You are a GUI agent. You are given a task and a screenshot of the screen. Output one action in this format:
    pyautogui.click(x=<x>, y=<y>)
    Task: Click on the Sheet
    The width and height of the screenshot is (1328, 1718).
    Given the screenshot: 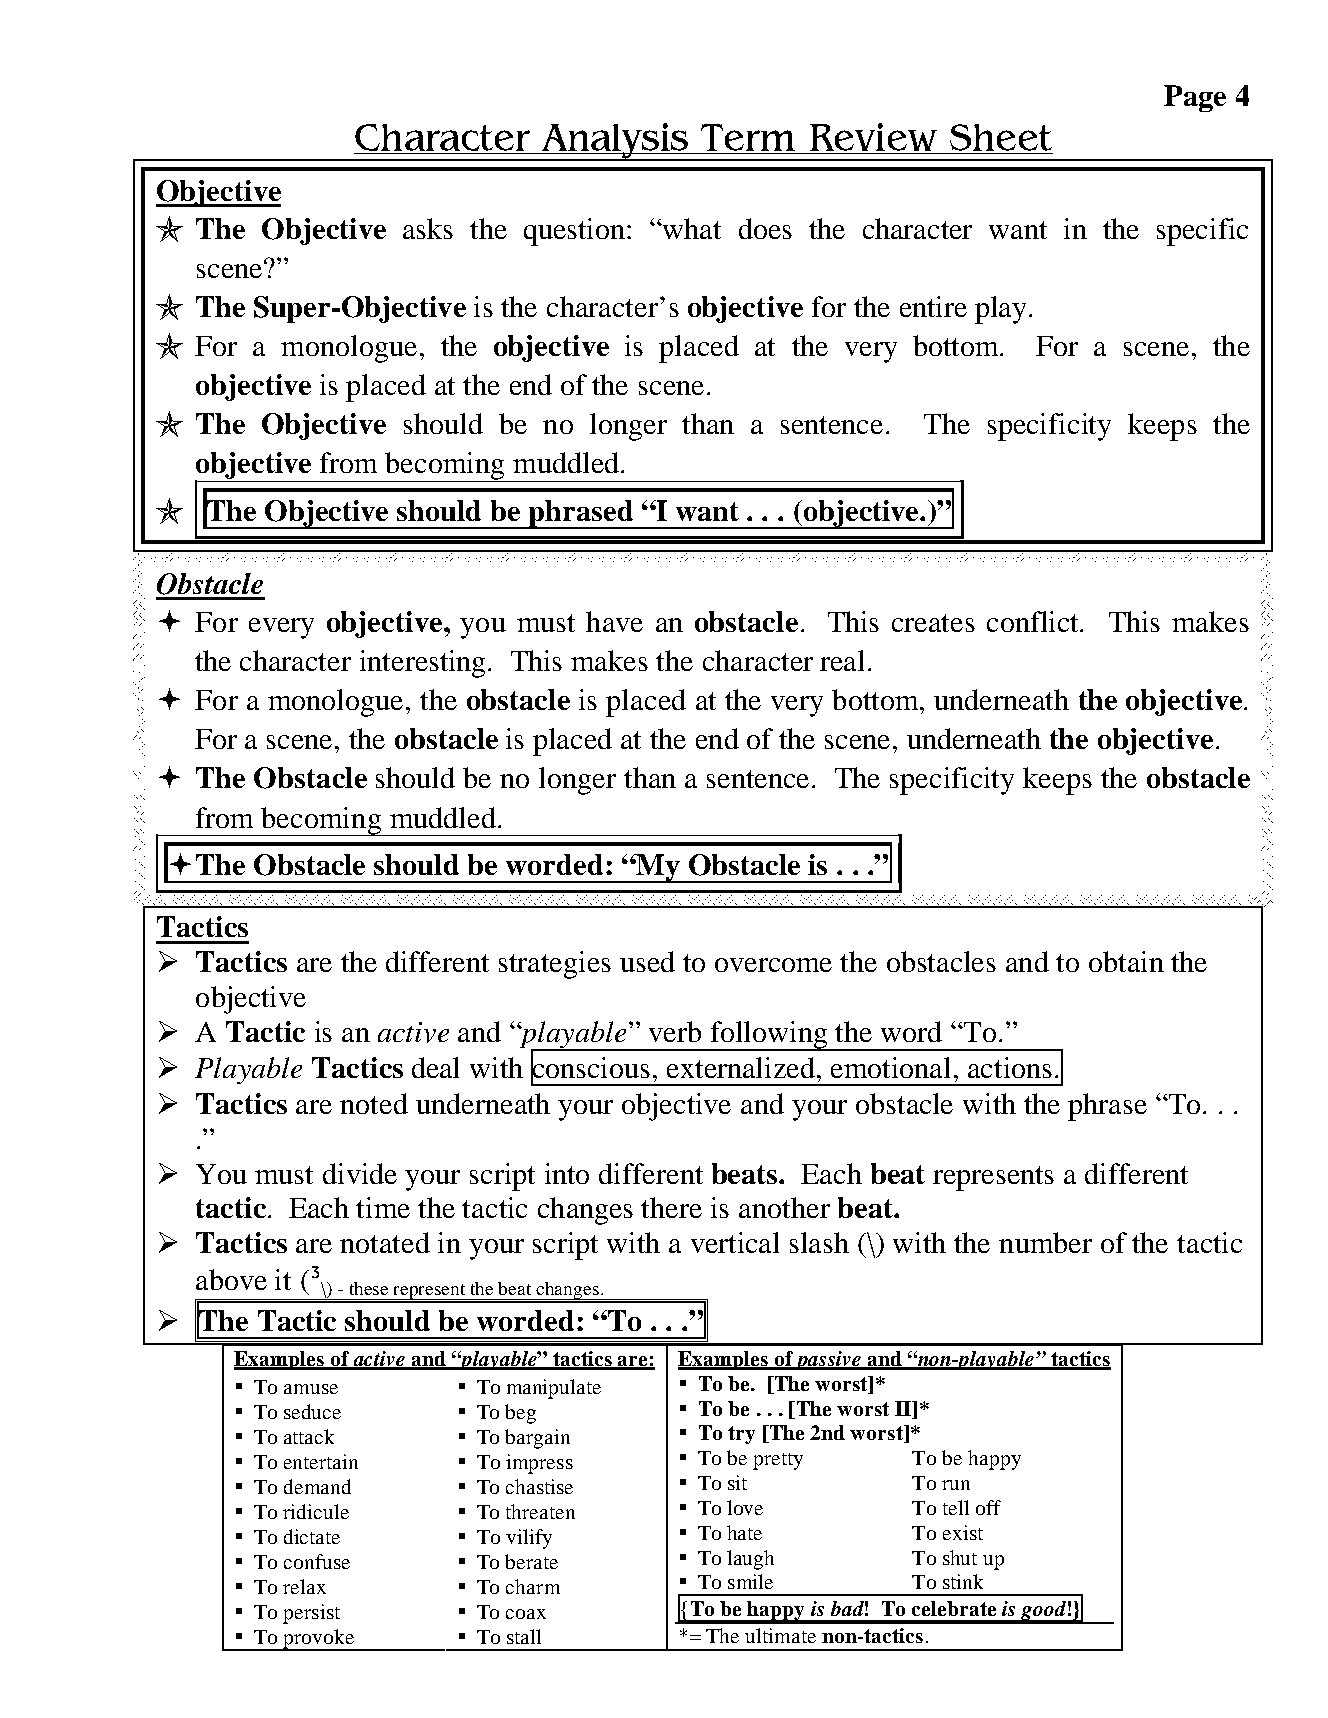 What is the action you would take?
    pyautogui.click(x=1001, y=137)
